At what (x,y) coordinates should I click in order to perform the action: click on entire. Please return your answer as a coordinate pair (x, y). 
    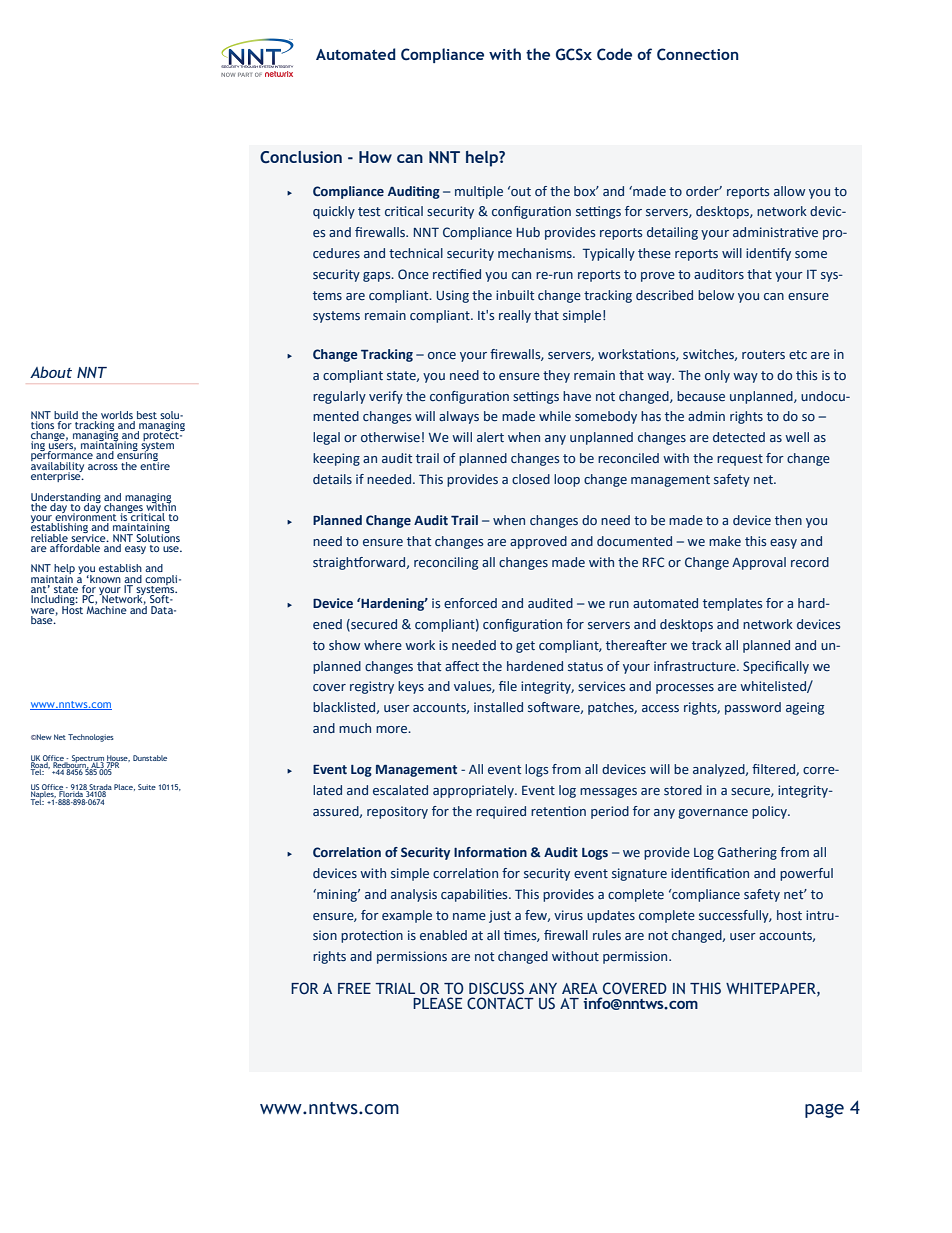
    Looking at the image, I should click on (155, 464).
